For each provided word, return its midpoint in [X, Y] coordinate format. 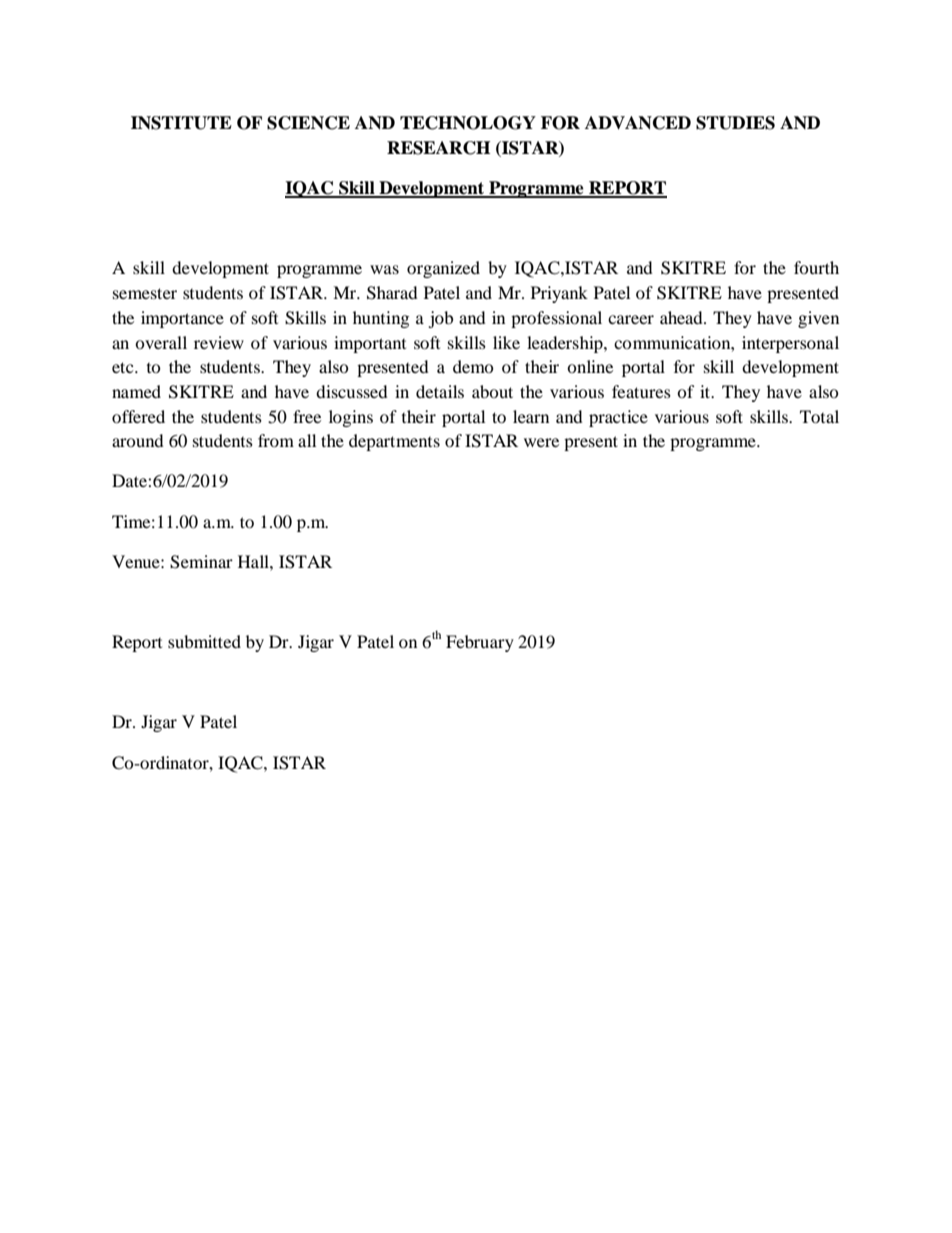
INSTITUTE [181, 123]
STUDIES [735, 123]
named [136, 391]
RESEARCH [438, 148]
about [492, 391]
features [641, 391]
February [480, 643]
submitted [204, 641]
